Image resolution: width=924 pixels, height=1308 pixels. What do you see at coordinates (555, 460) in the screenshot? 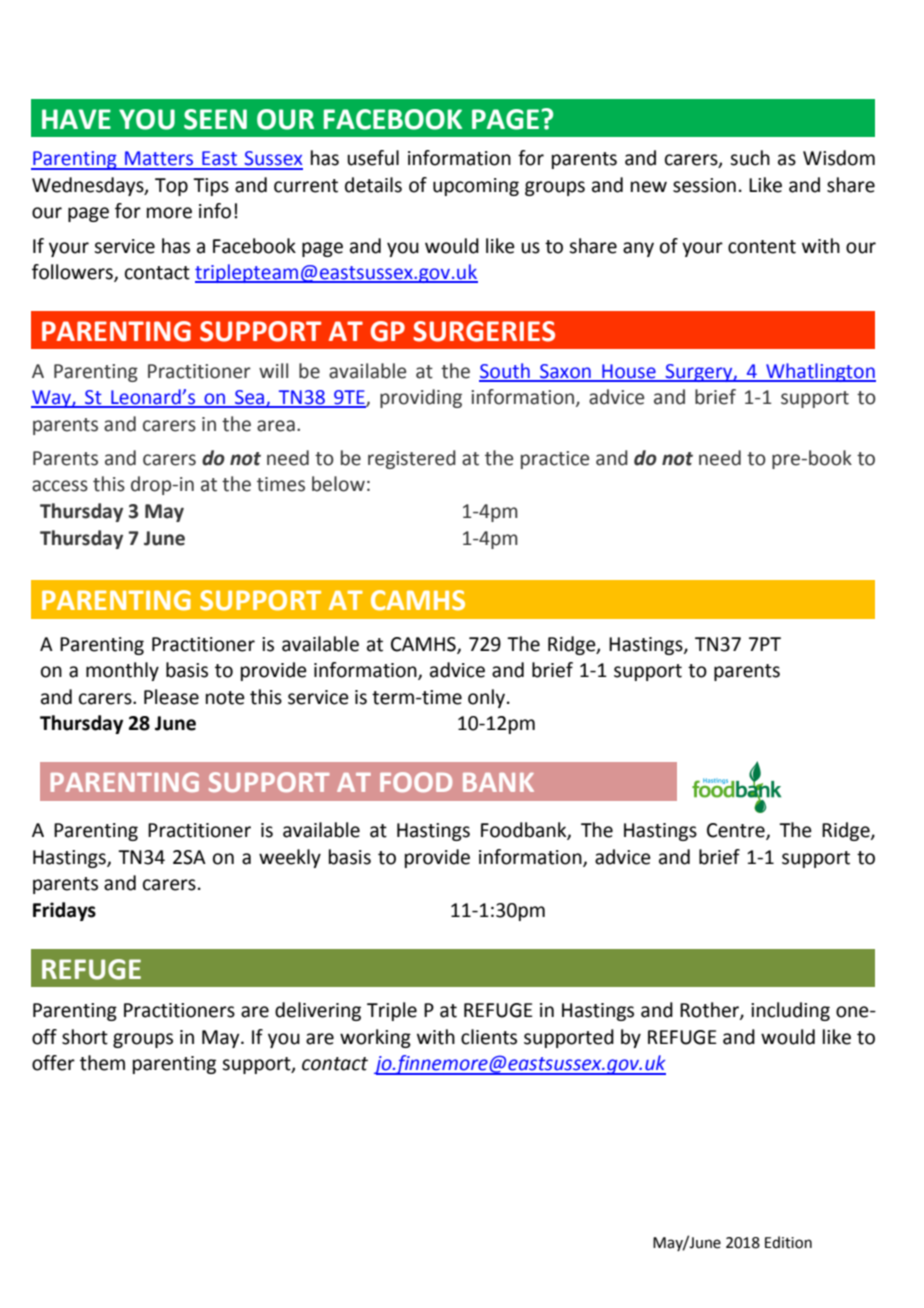
I see `practice` at bounding box center [555, 460].
